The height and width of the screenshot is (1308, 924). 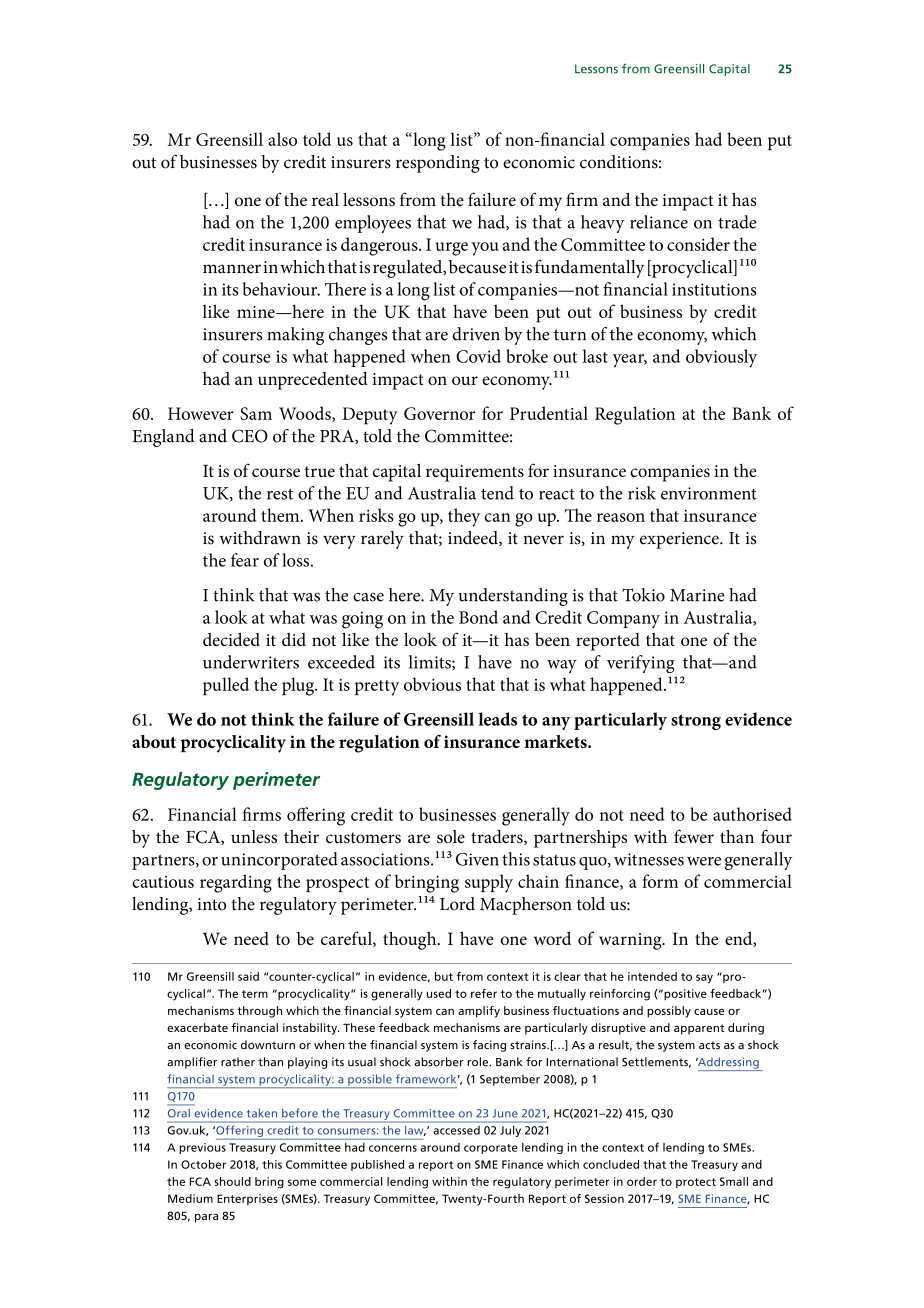 I want to click on verifying, so click(x=641, y=664).
